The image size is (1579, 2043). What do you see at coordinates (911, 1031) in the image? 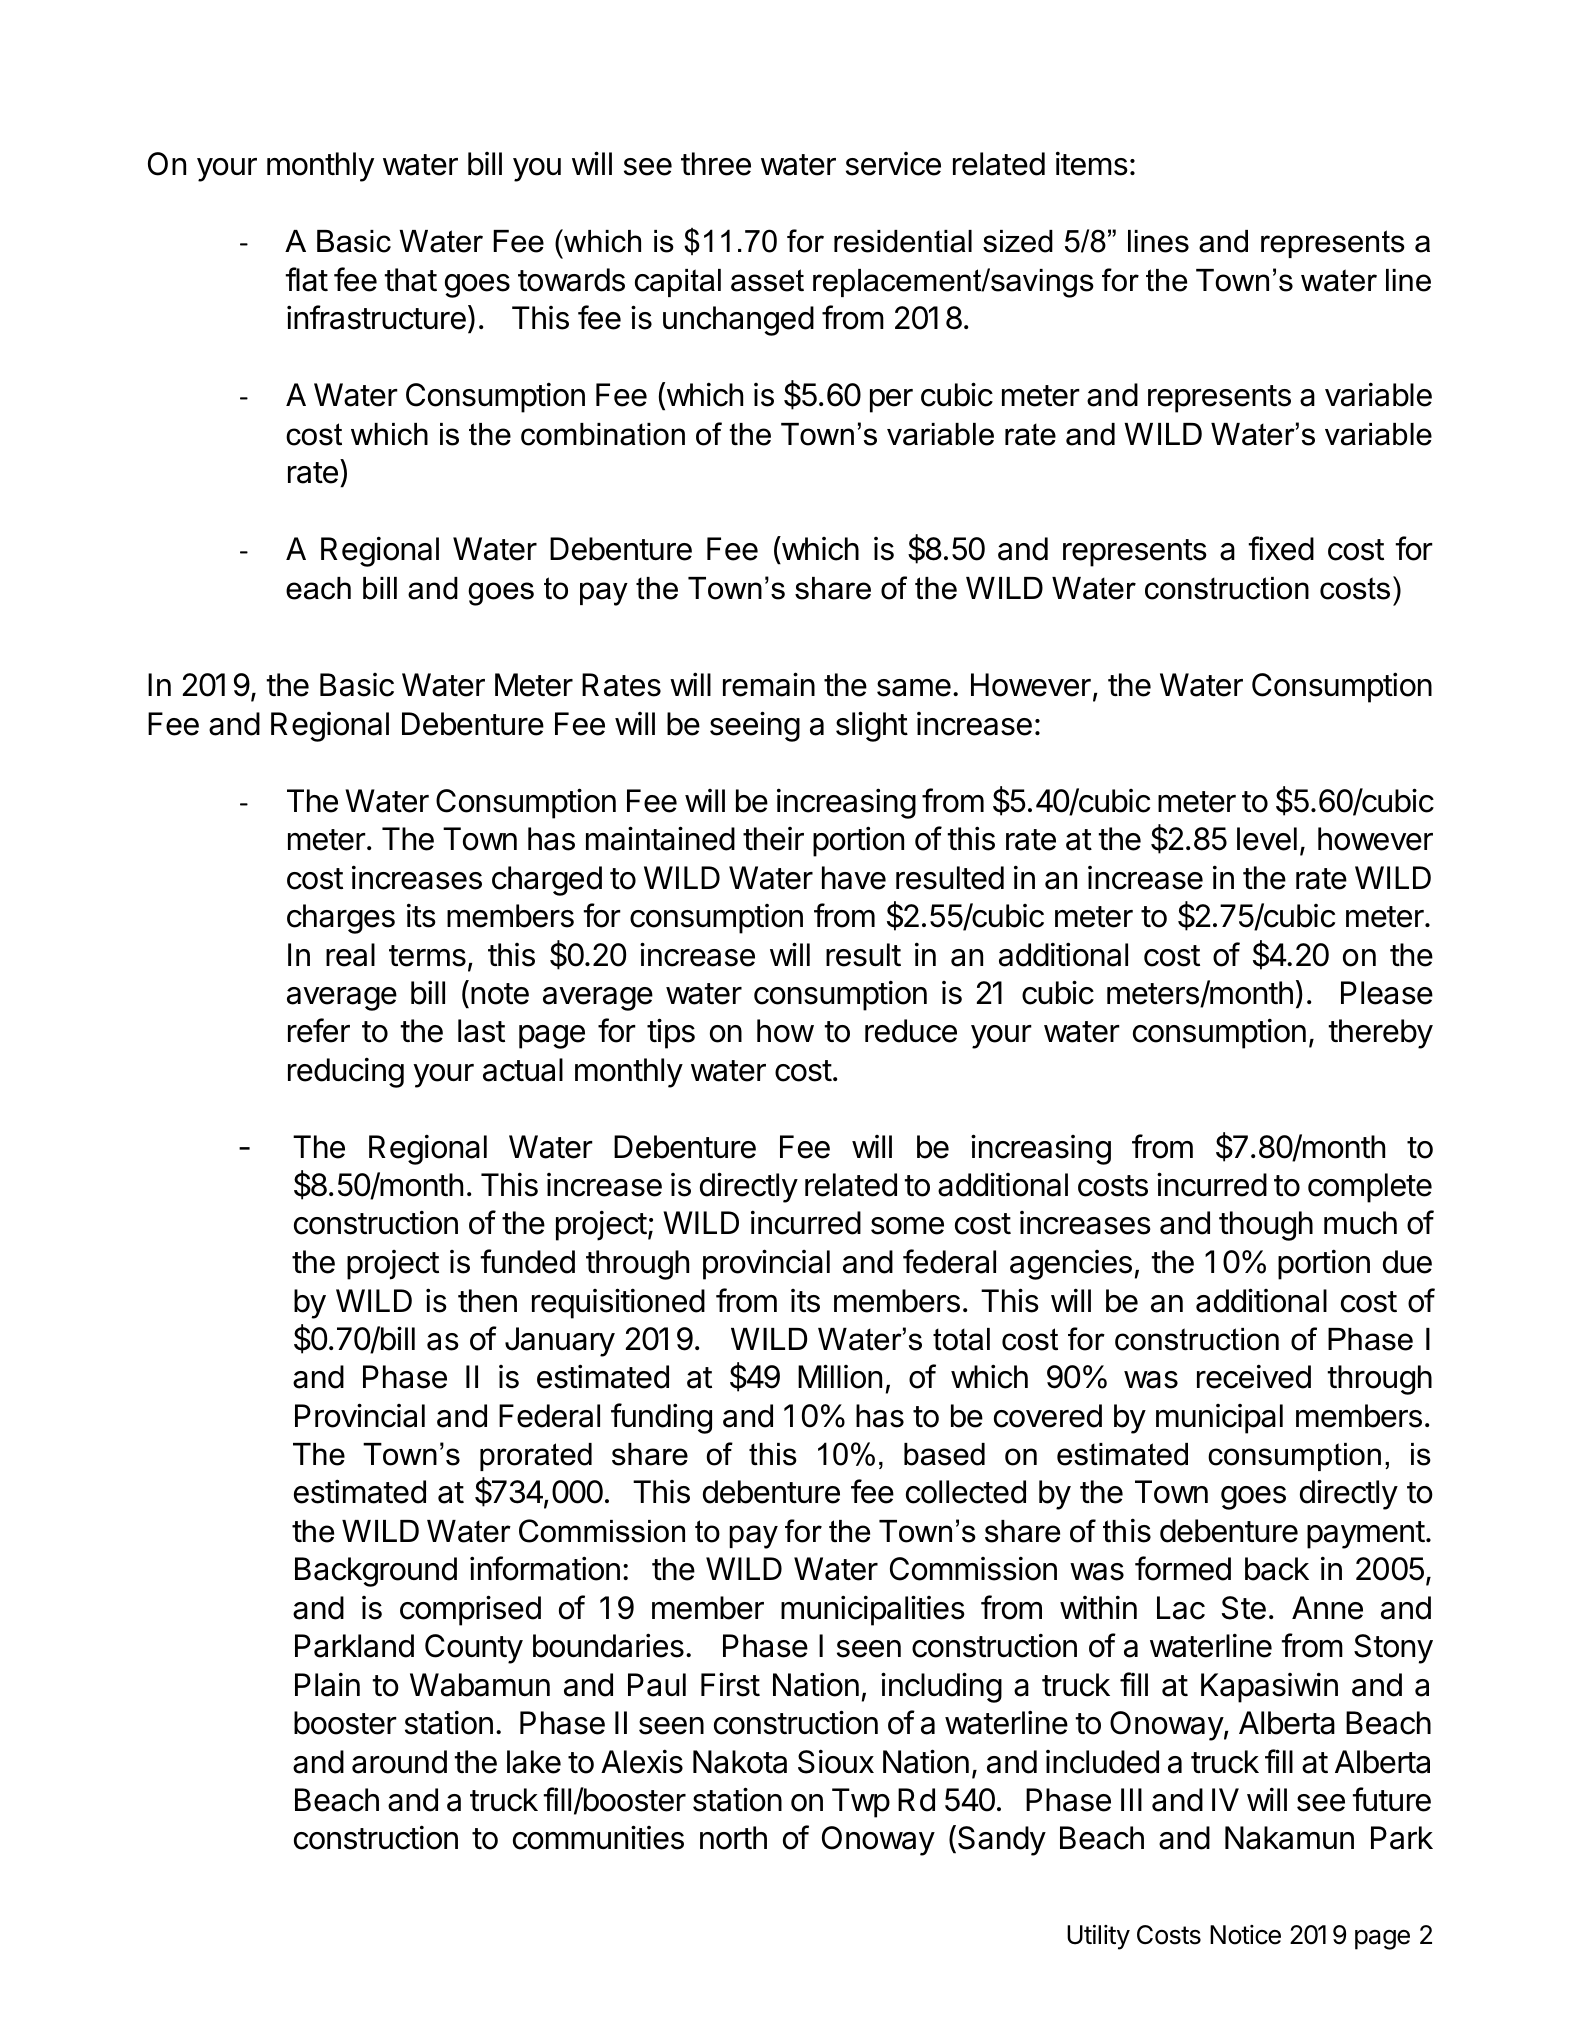
I see `reduce` at bounding box center [911, 1031].
